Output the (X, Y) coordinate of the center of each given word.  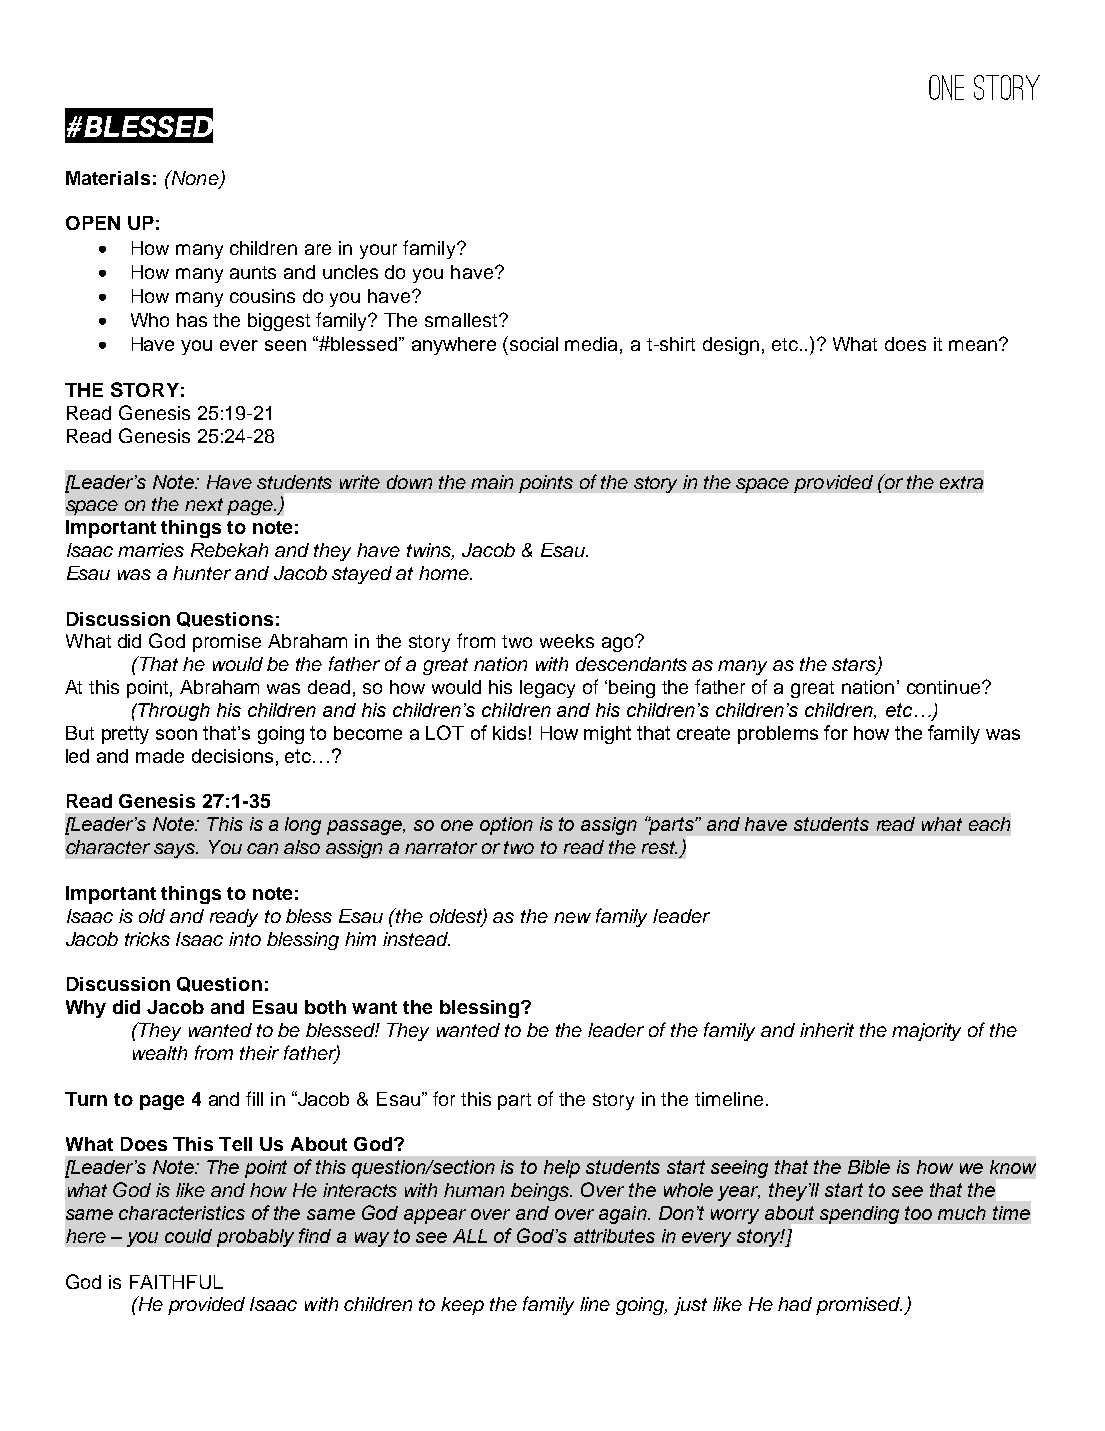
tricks (147, 939)
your (378, 251)
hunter (202, 573)
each (989, 824)
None (194, 177)
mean (973, 345)
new (572, 917)
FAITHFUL (176, 1282)
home (445, 573)
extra (961, 482)
